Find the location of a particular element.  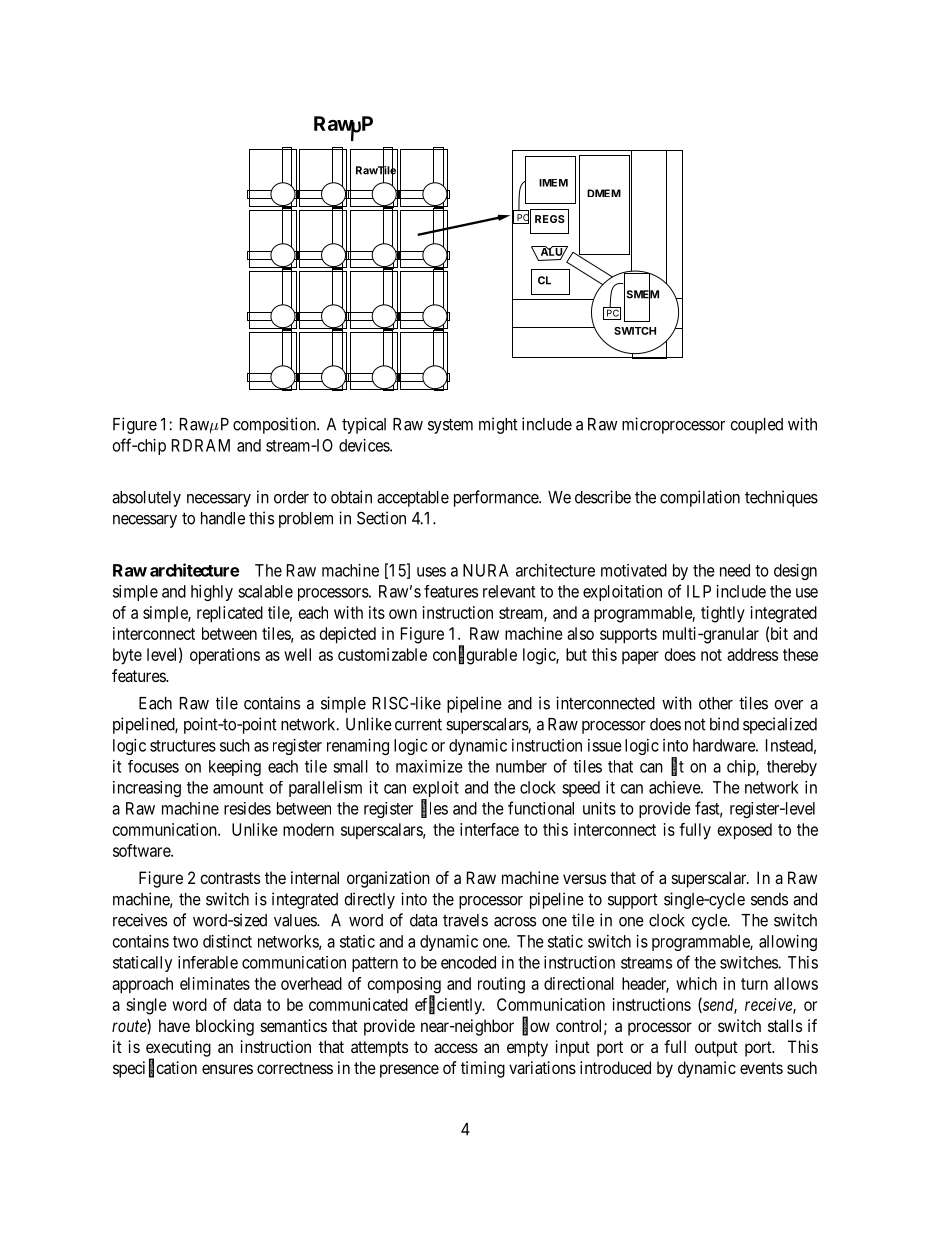

executing is located at coordinates (178, 1049).
